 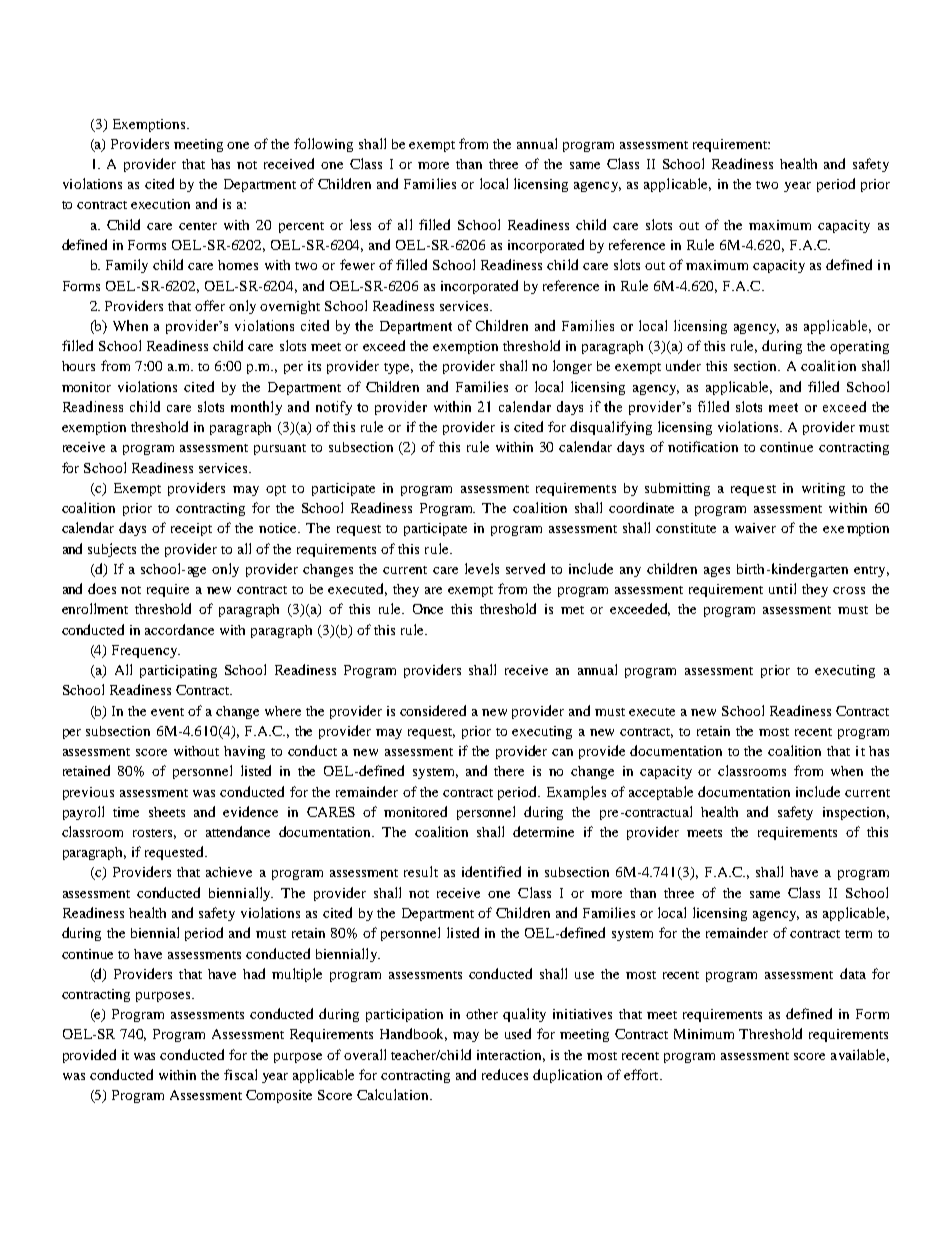 I want to click on operating, so click(x=859, y=347).
